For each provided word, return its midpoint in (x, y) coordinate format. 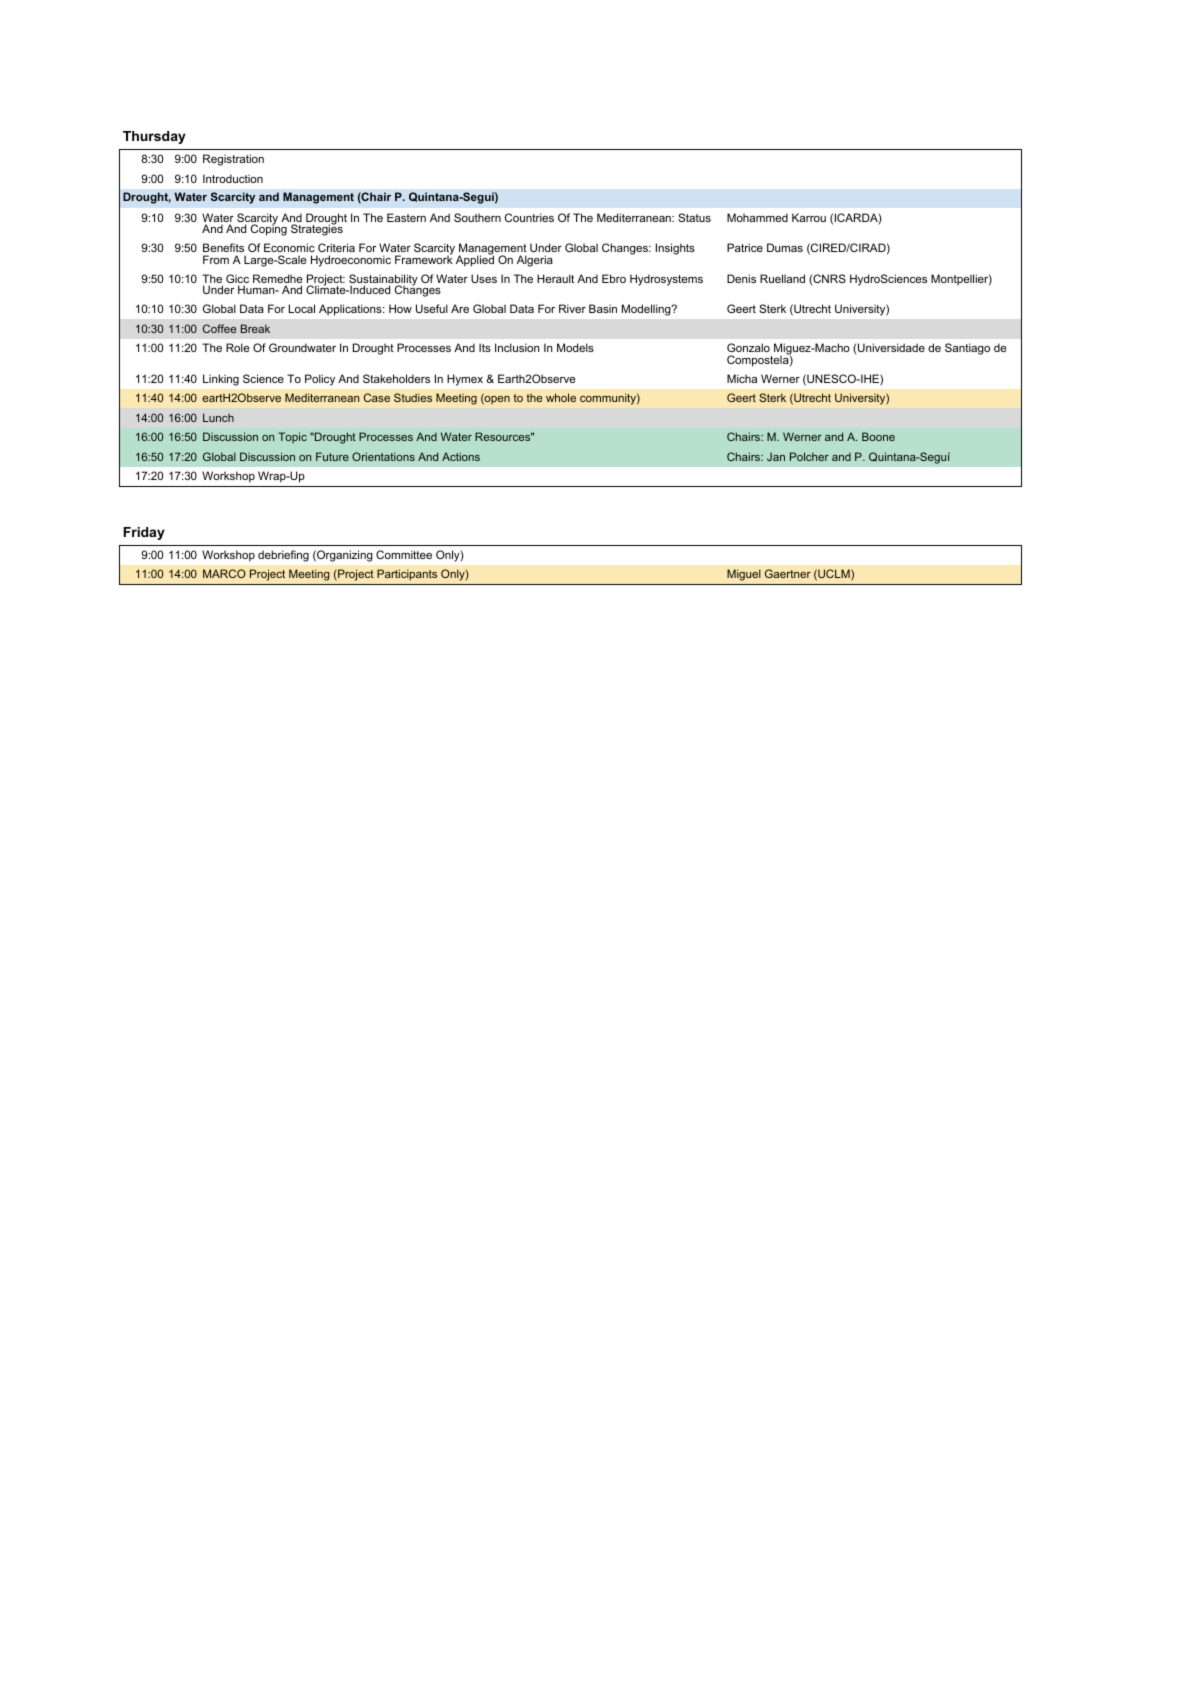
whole (561, 397)
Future (332, 456)
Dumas (785, 247)
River (572, 308)
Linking (221, 380)
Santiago (967, 349)
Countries (529, 217)
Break (255, 328)
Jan (776, 456)
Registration (233, 160)
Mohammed (757, 217)
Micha (742, 378)
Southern (477, 217)
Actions (461, 456)
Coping (269, 229)
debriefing (283, 556)
